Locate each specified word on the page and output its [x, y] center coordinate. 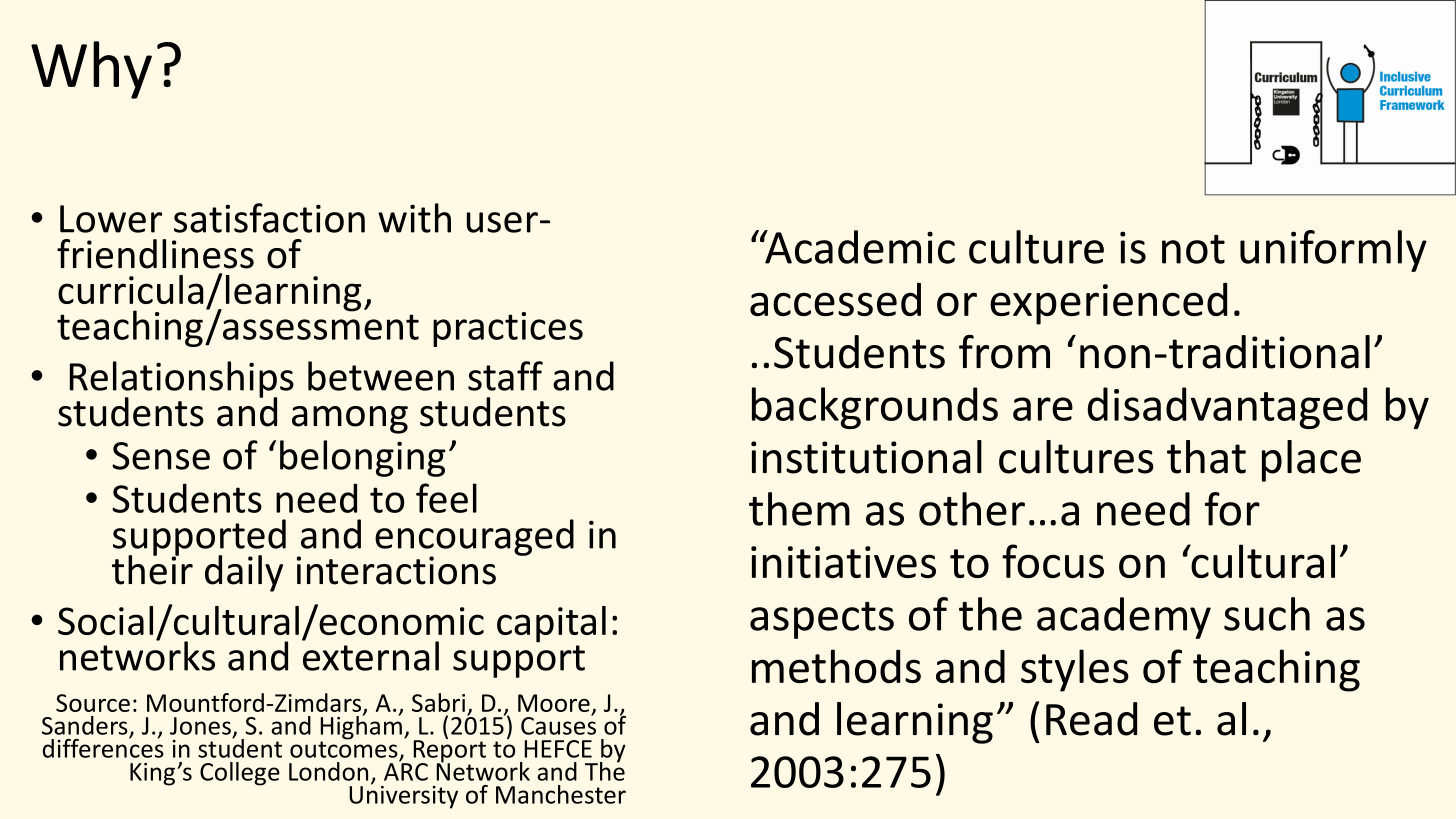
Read [1091, 719]
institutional [866, 457]
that [1206, 457]
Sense [161, 456]
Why [91, 70]
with [414, 218]
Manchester [561, 794]
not [1193, 249]
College [240, 774]
